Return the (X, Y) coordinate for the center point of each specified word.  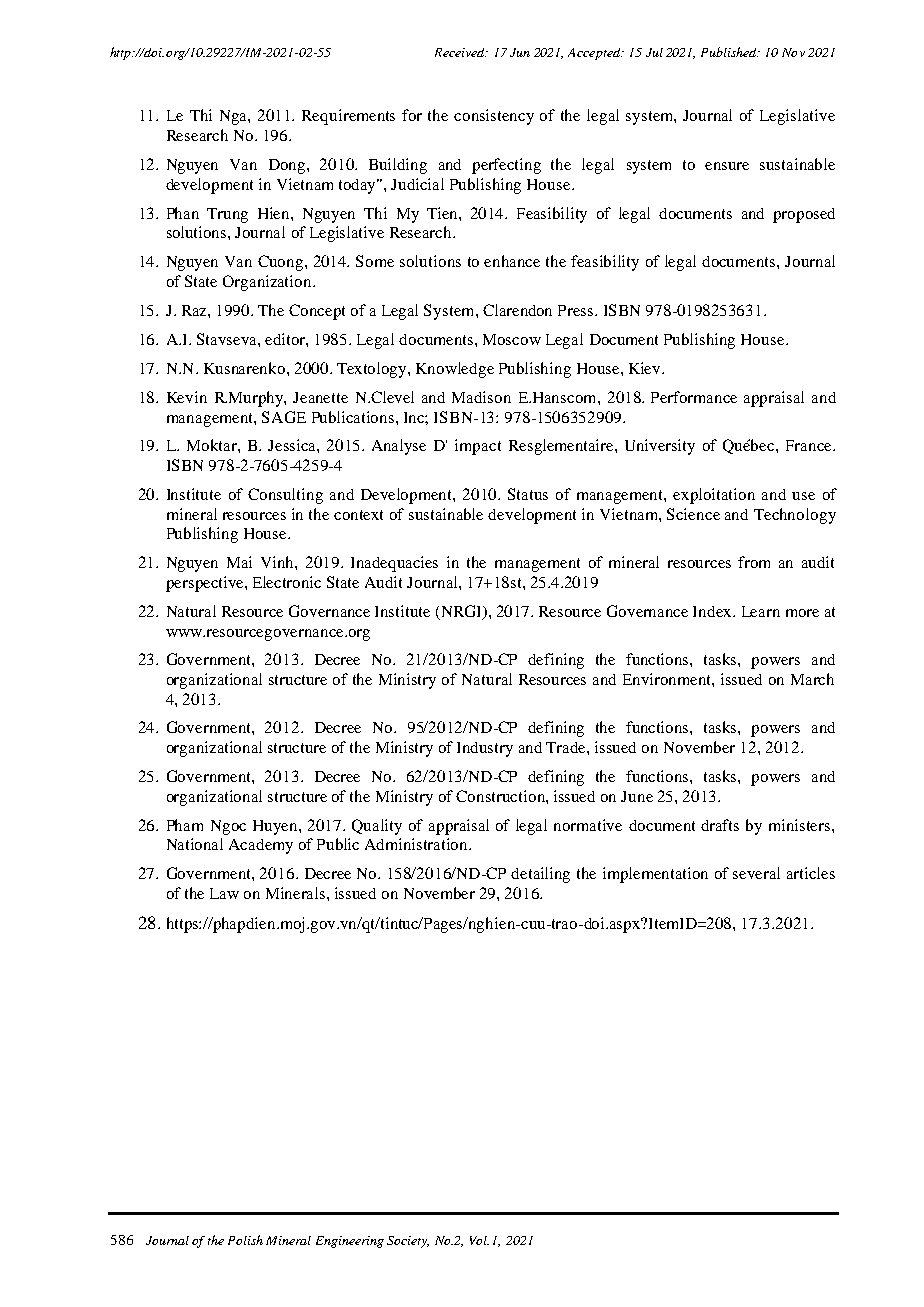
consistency (494, 117)
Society (408, 1242)
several (756, 873)
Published (730, 52)
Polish (245, 1240)
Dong (288, 166)
